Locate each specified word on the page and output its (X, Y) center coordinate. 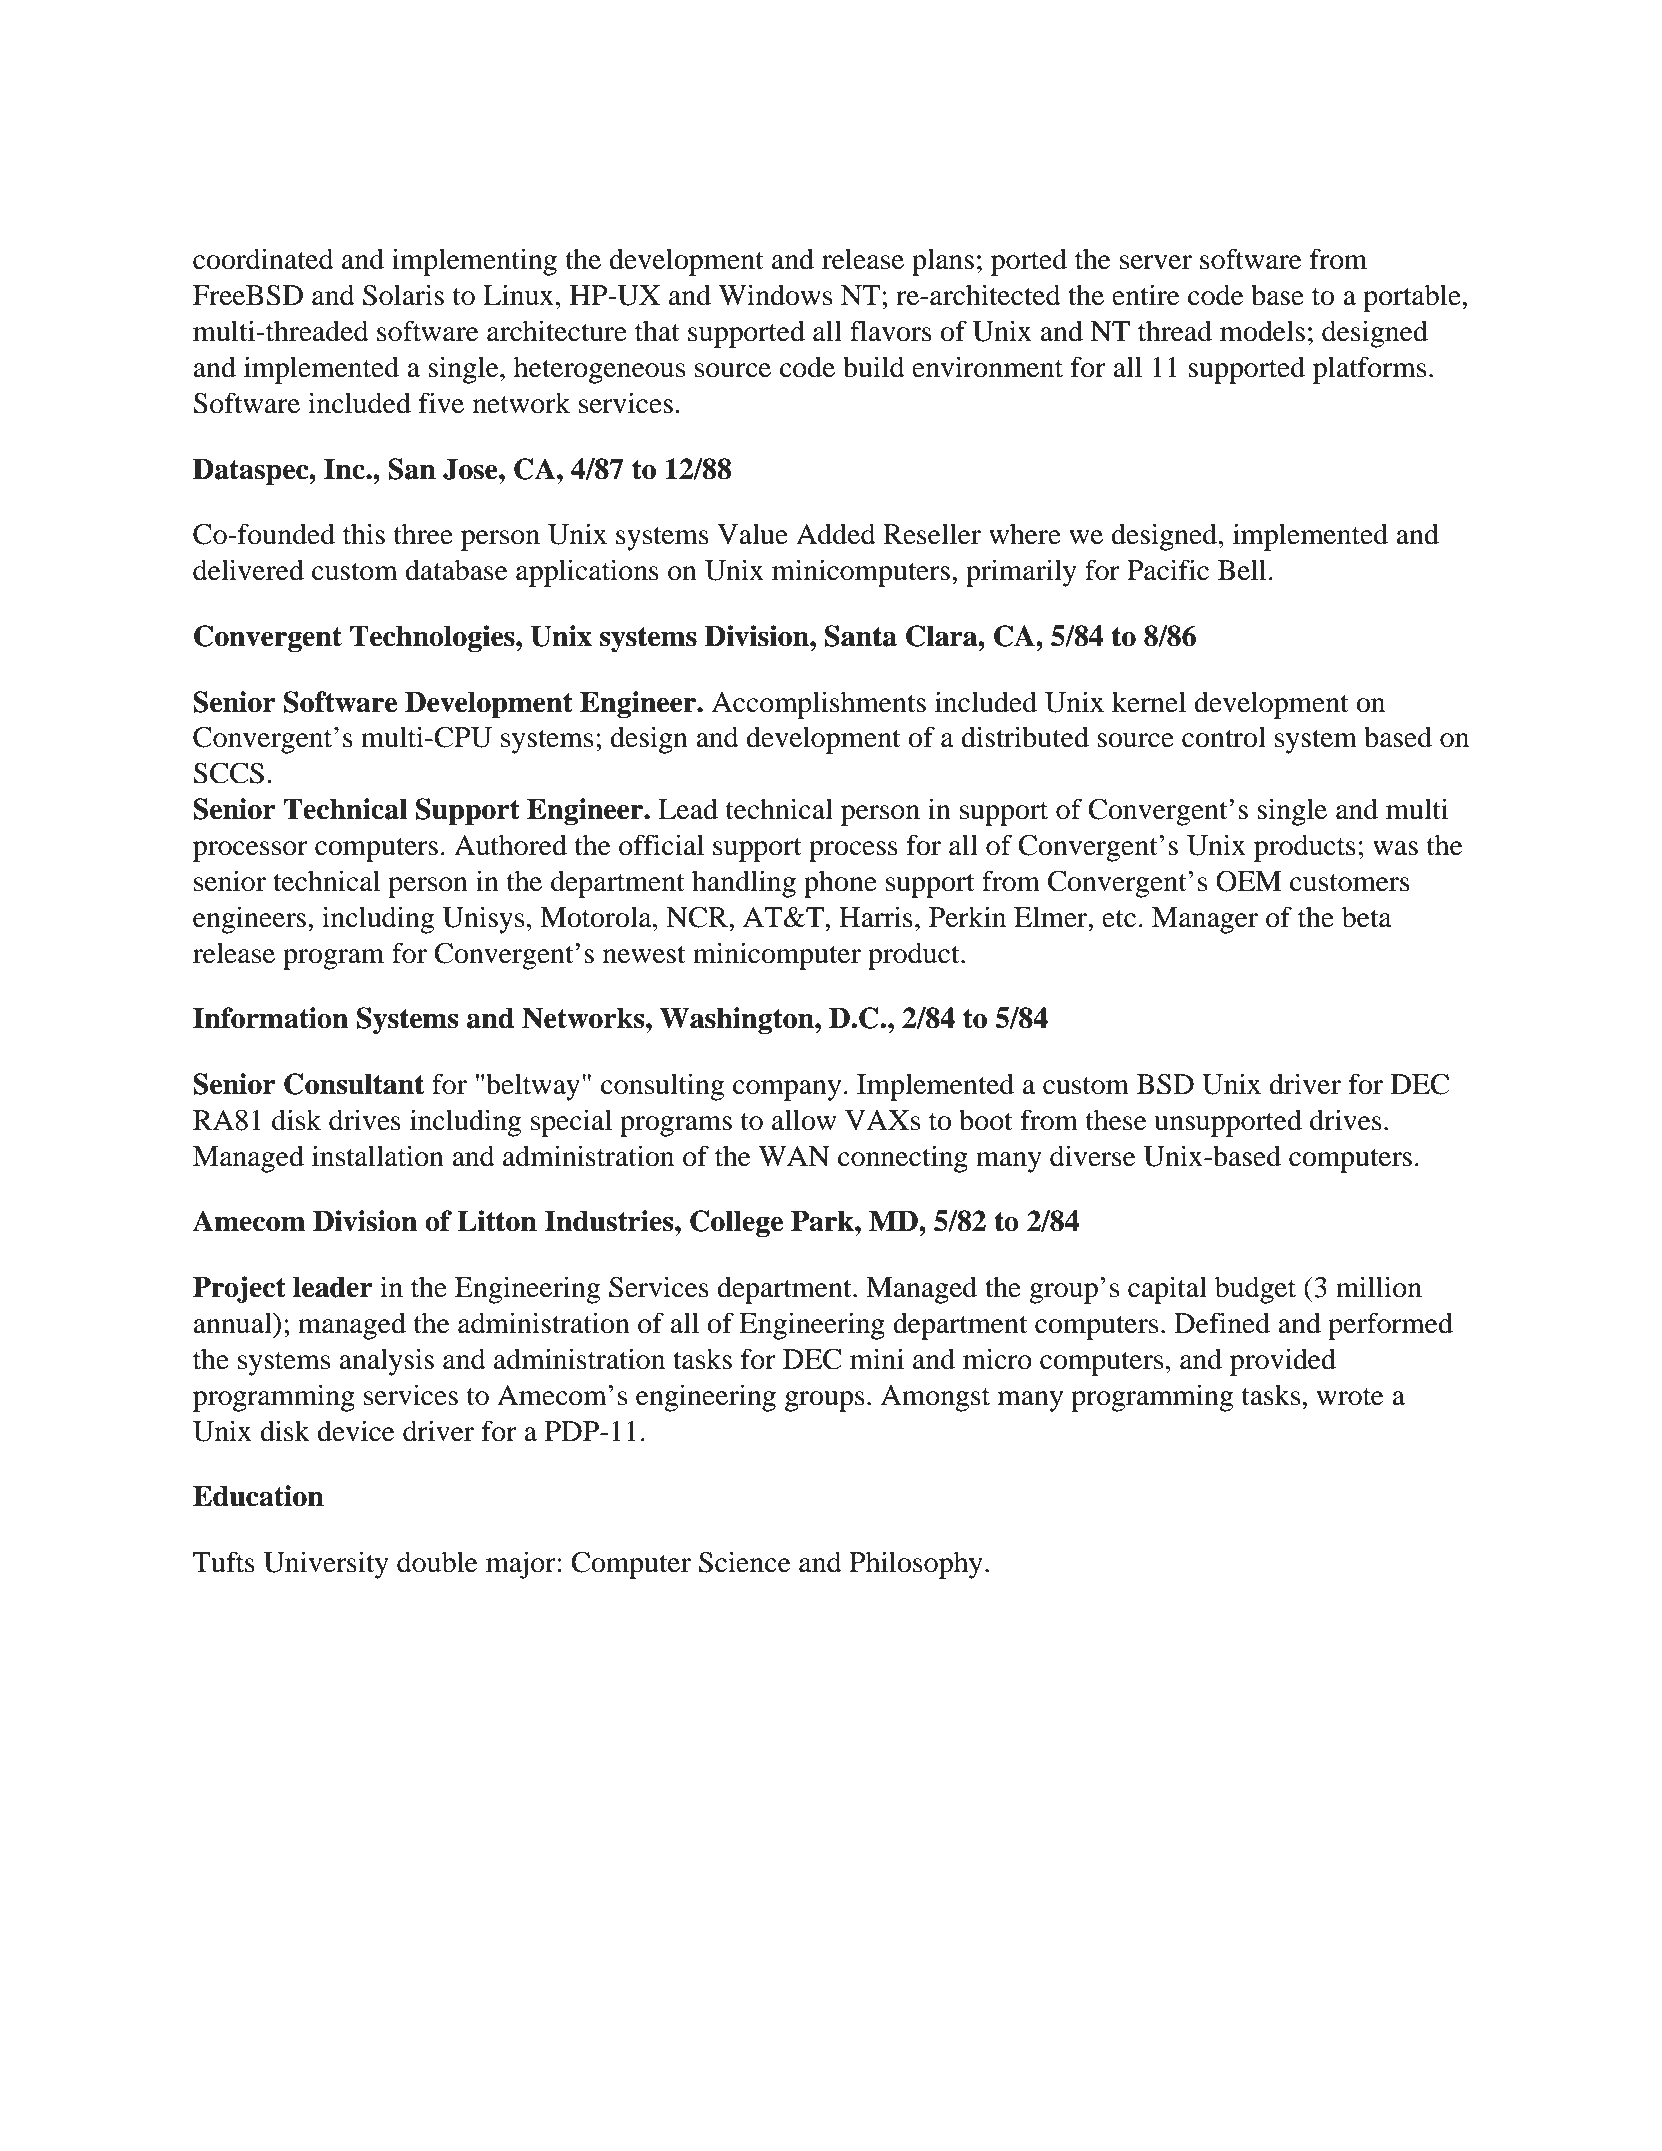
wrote (1350, 1397)
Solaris (403, 295)
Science (745, 1562)
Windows (775, 295)
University (326, 1565)
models (1262, 331)
